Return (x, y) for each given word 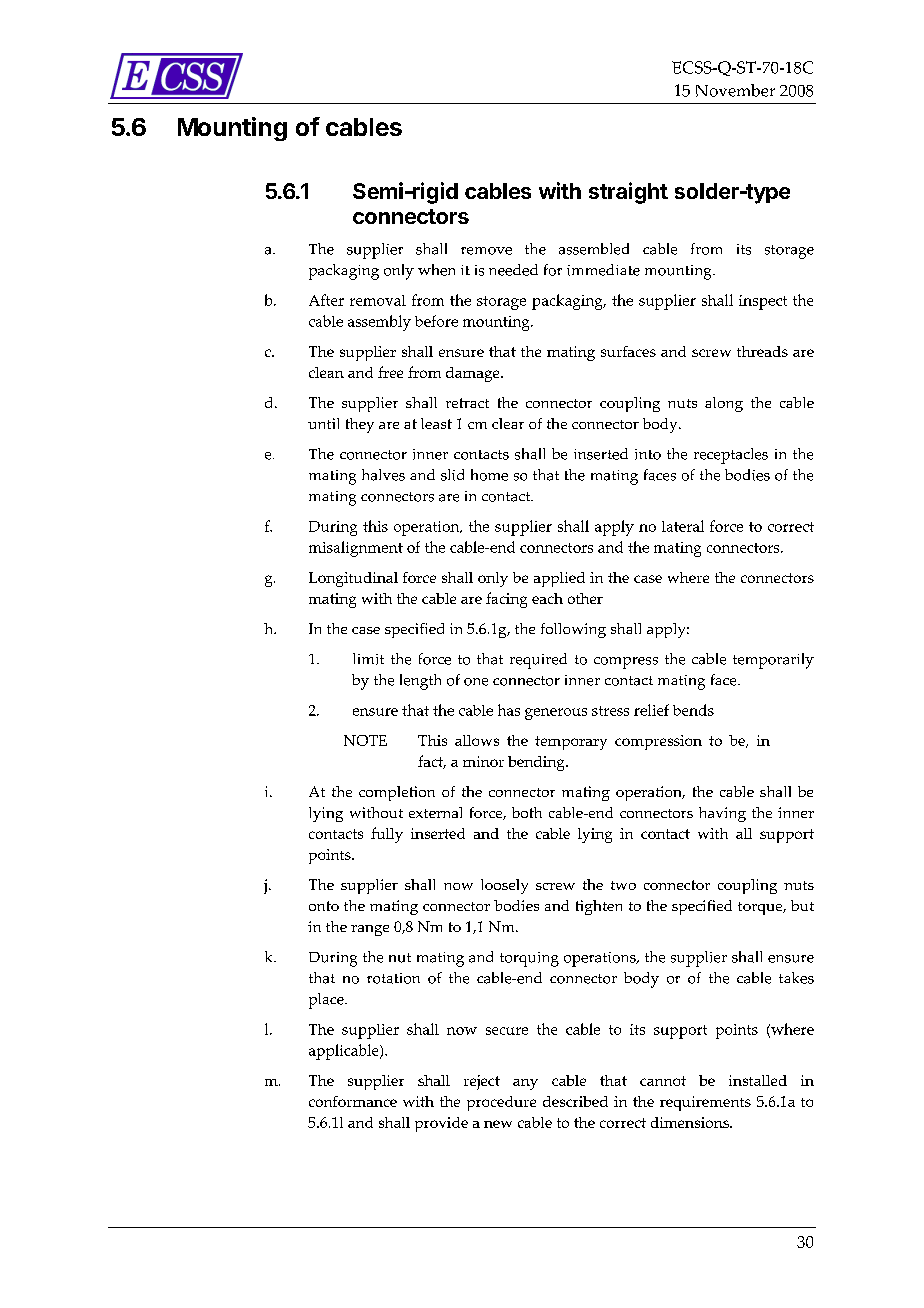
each (547, 598)
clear (508, 423)
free (390, 372)
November (735, 90)
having (722, 814)
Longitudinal (353, 579)
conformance (353, 1101)
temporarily (773, 661)
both (527, 812)
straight (628, 193)
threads (762, 351)
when (436, 270)
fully (387, 835)
